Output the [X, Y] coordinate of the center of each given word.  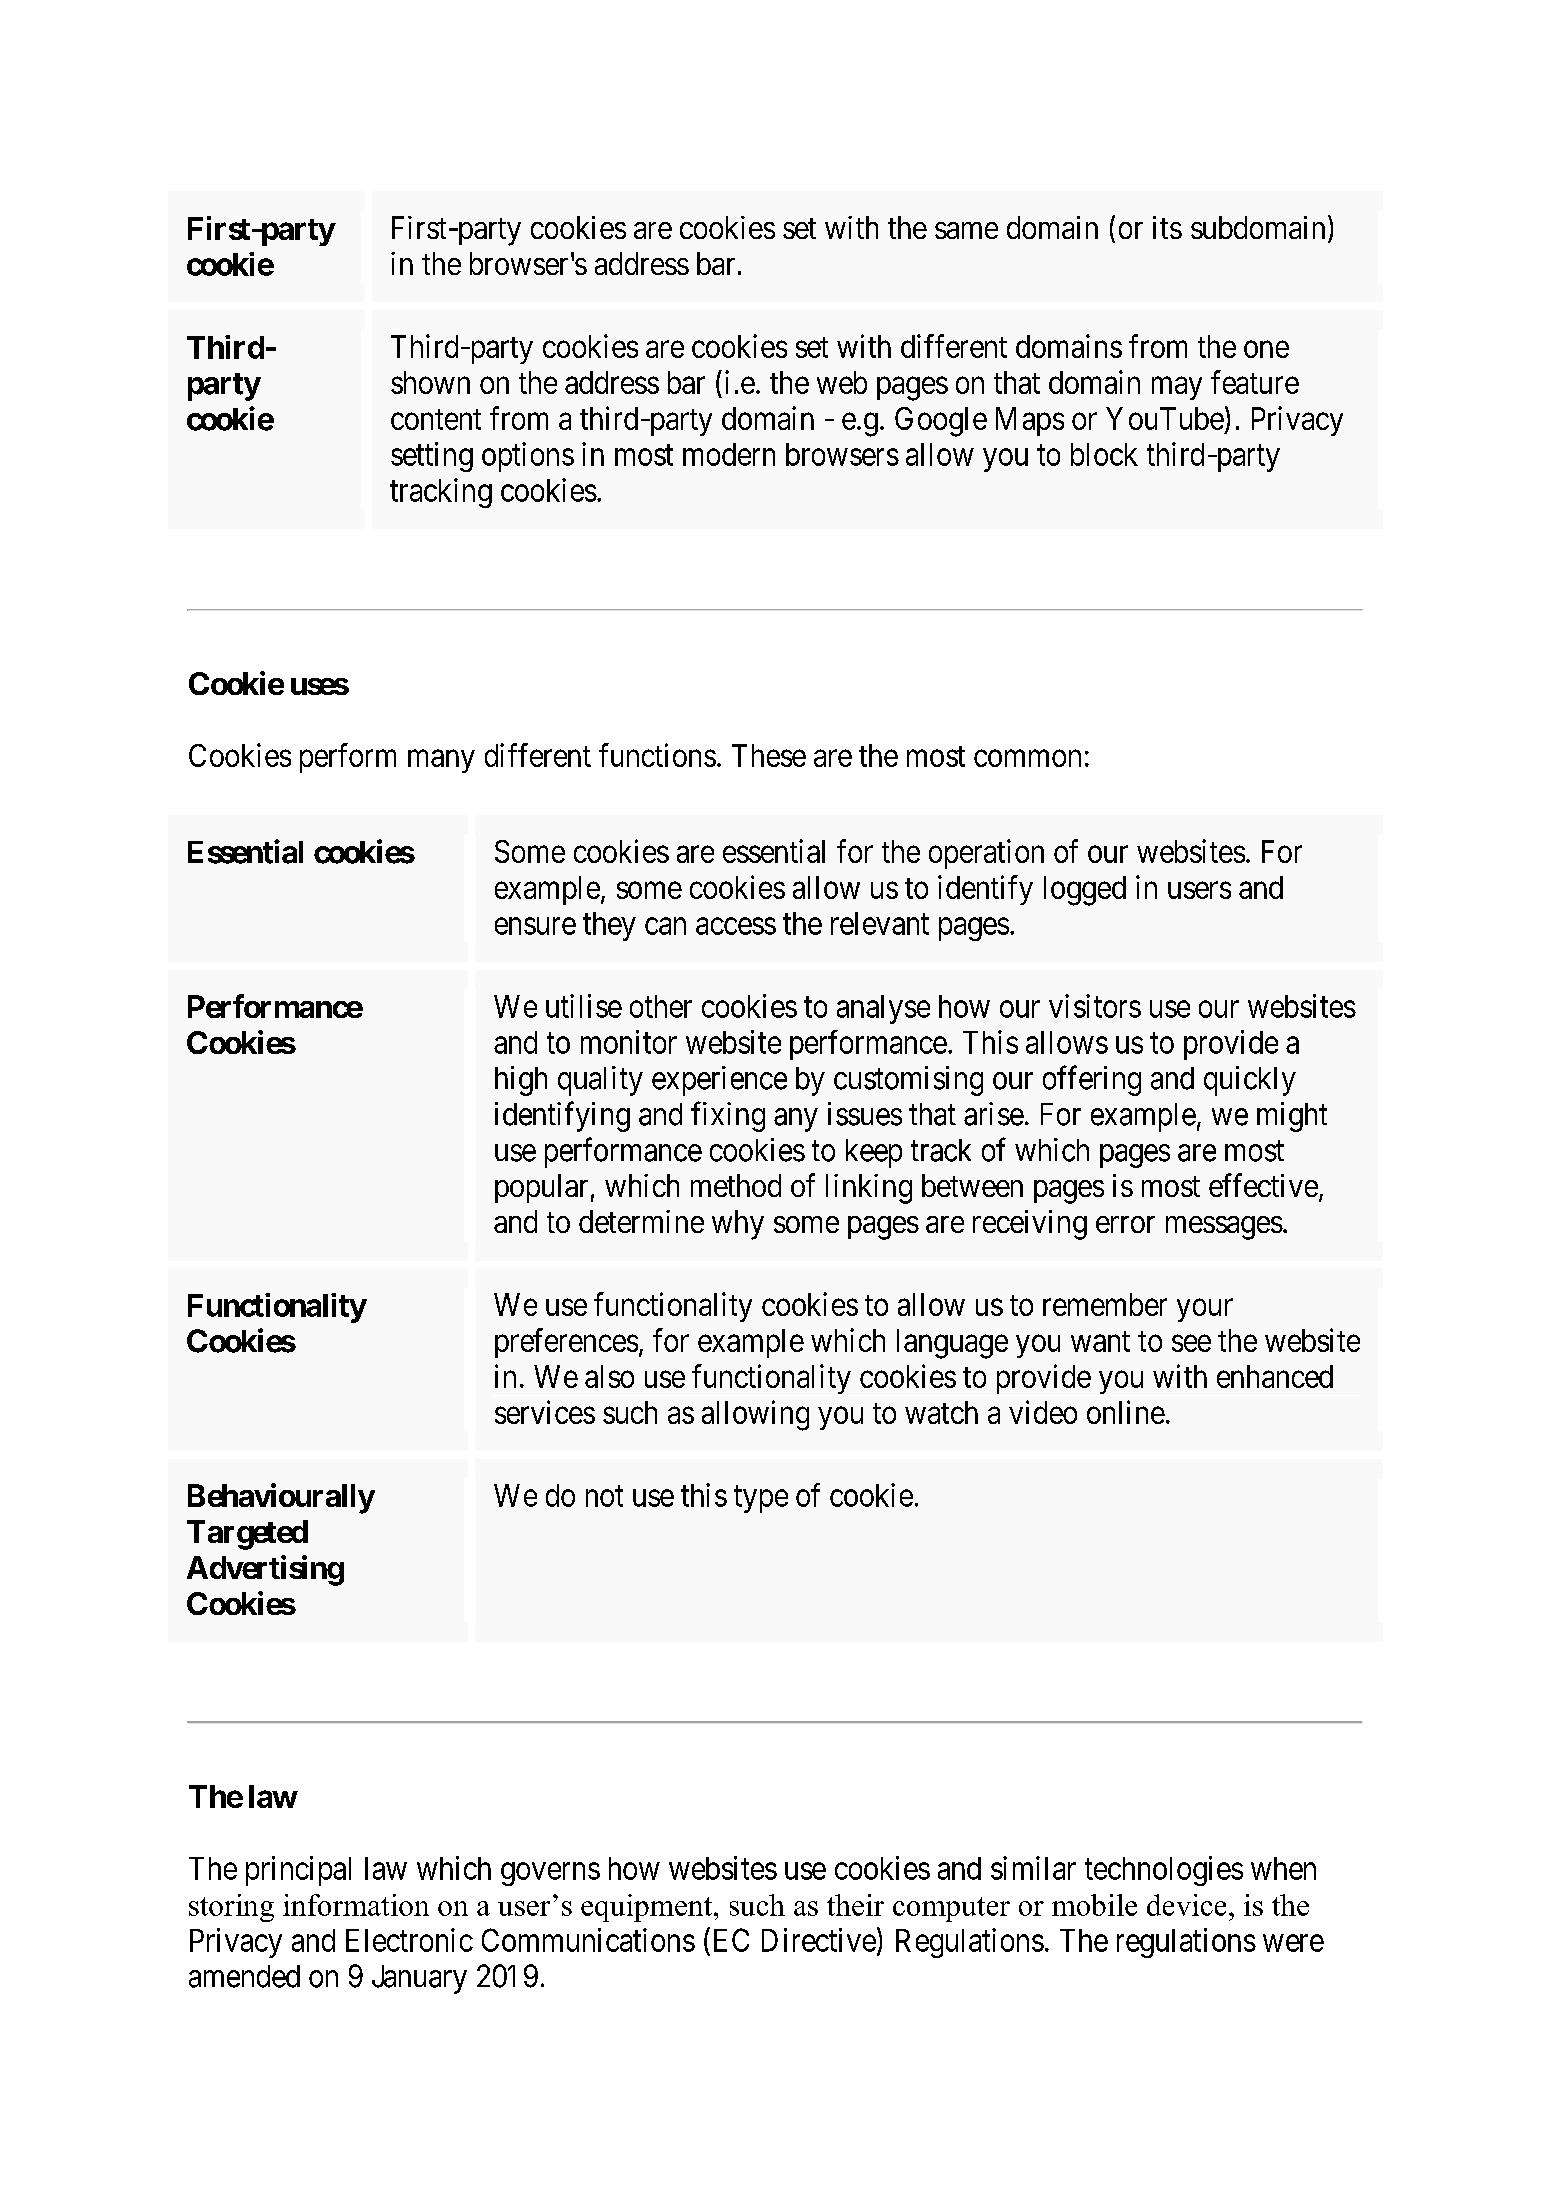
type [761, 1499]
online [1126, 1412]
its [1167, 227]
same [966, 230]
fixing [728, 1116]
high [521, 1081]
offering [1092, 1081]
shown [430, 382]
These [769, 755]
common [1027, 758]
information [356, 1905]
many [441, 761]
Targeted [247, 1535]
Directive [819, 1940]
